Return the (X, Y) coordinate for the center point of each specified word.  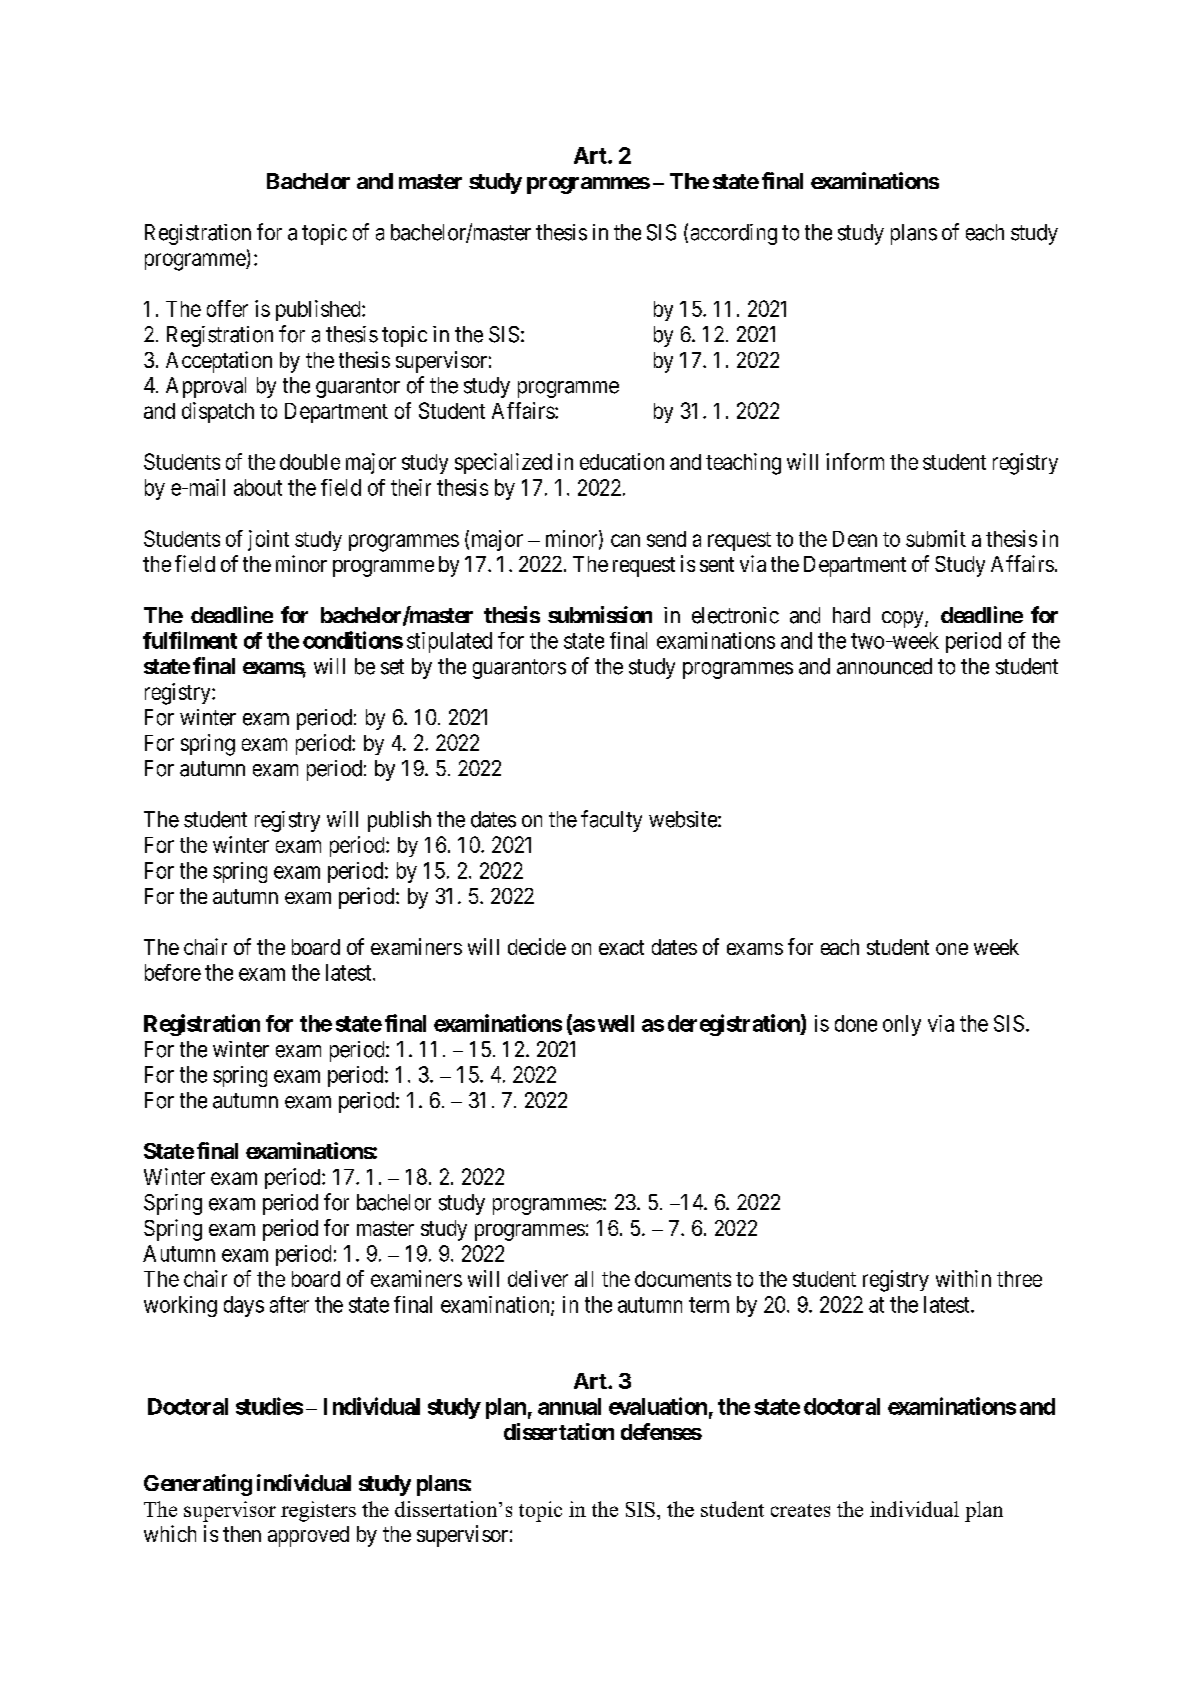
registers (318, 1511)
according (734, 234)
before (173, 972)
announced (884, 666)
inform (855, 461)
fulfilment (190, 640)
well (616, 1023)
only (902, 1025)
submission (600, 614)
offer (227, 308)
